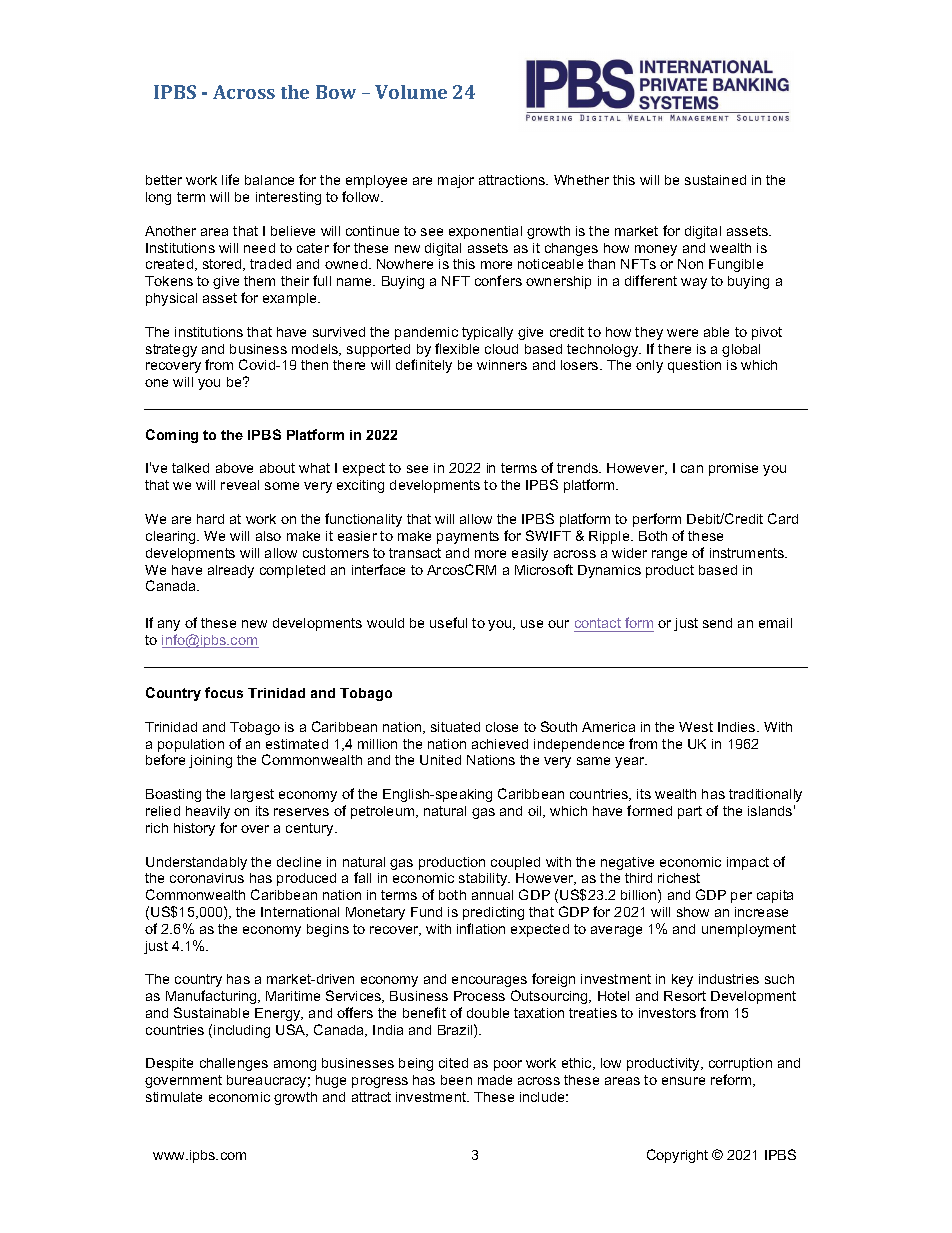 This image has width=952, height=1233. I want to click on United, so click(440, 760).
